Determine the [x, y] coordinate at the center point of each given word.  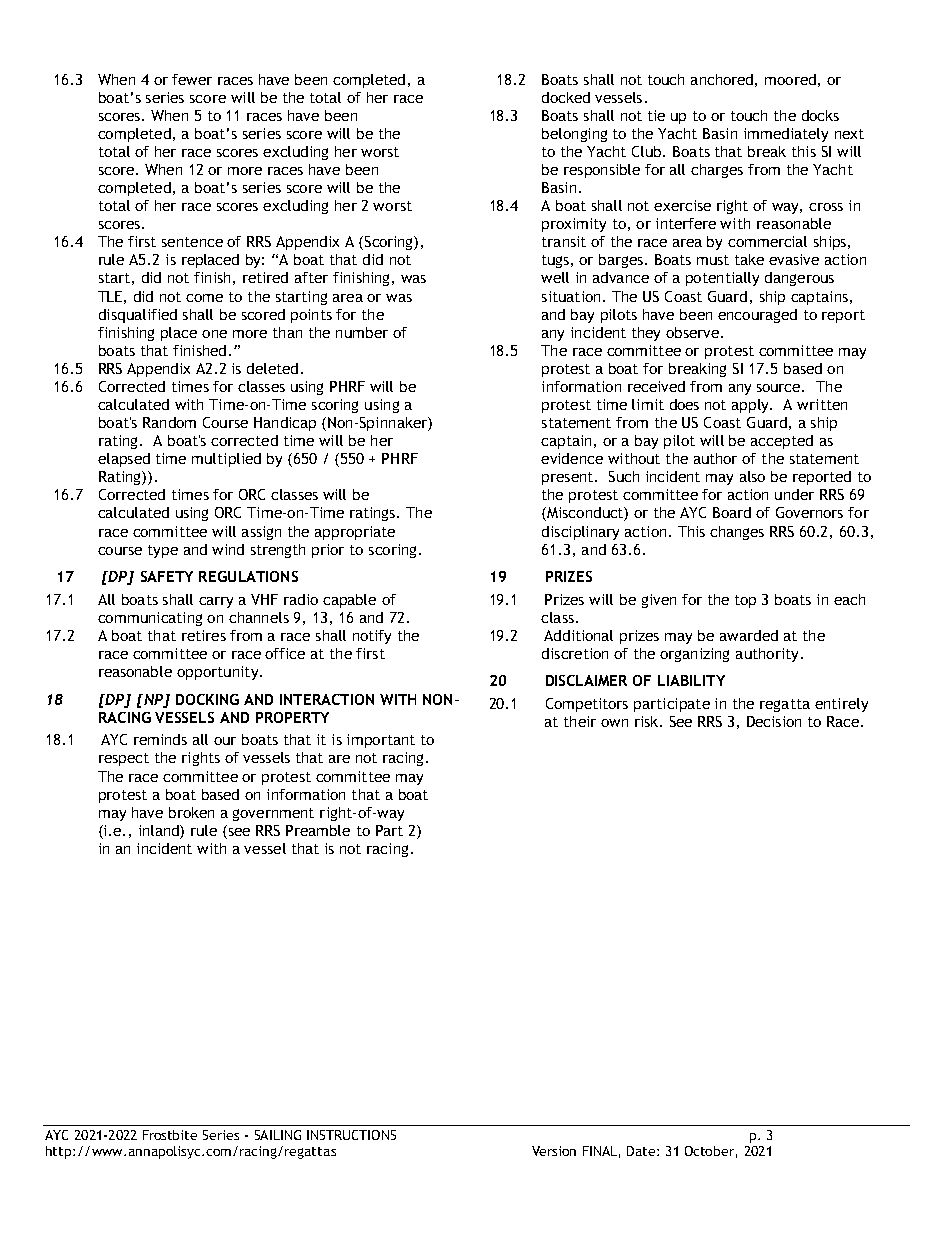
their [580, 721]
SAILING [278, 1135]
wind [228, 549]
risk [648, 721]
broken [191, 812]
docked [566, 97]
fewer [192, 79]
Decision [774, 721]
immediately [786, 135]
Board [732, 512]
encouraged [757, 316]
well [555, 277]
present [569, 478]
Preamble [318, 830]
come [204, 298]
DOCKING [207, 699]
